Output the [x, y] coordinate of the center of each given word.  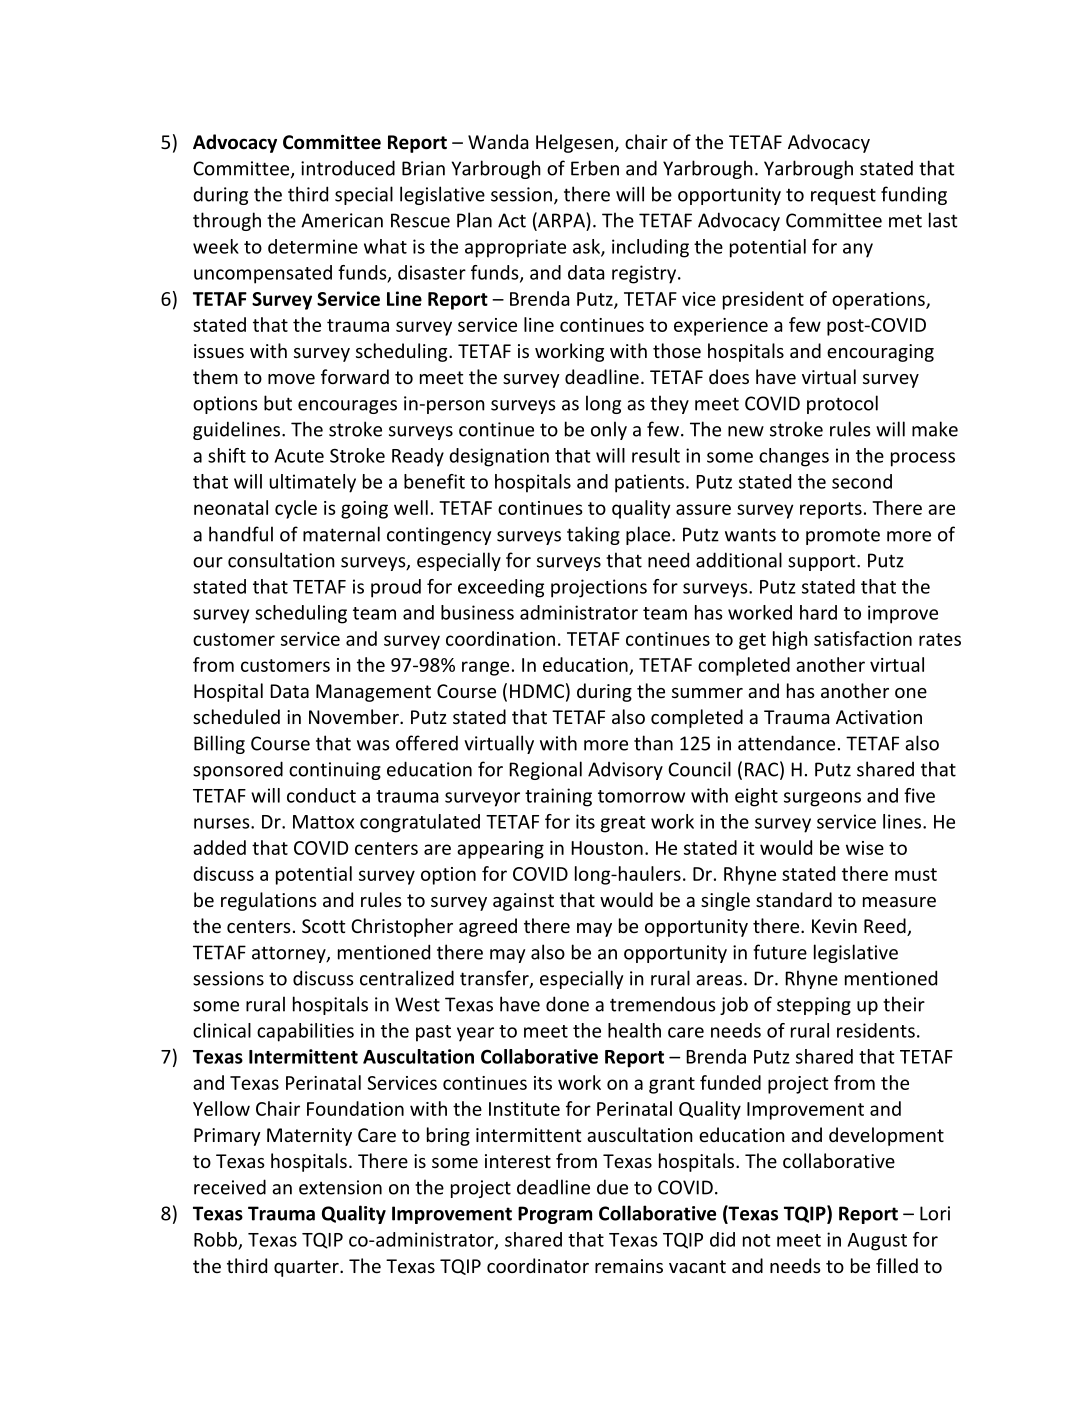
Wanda [498, 141]
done [567, 1004]
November [355, 716]
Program [555, 1215]
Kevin [834, 926]
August [877, 1242]
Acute [299, 456]
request [843, 196]
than [653, 743]
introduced [348, 168]
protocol [842, 404]
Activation [879, 717]
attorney [290, 954]
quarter [307, 1268]
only [609, 430]
